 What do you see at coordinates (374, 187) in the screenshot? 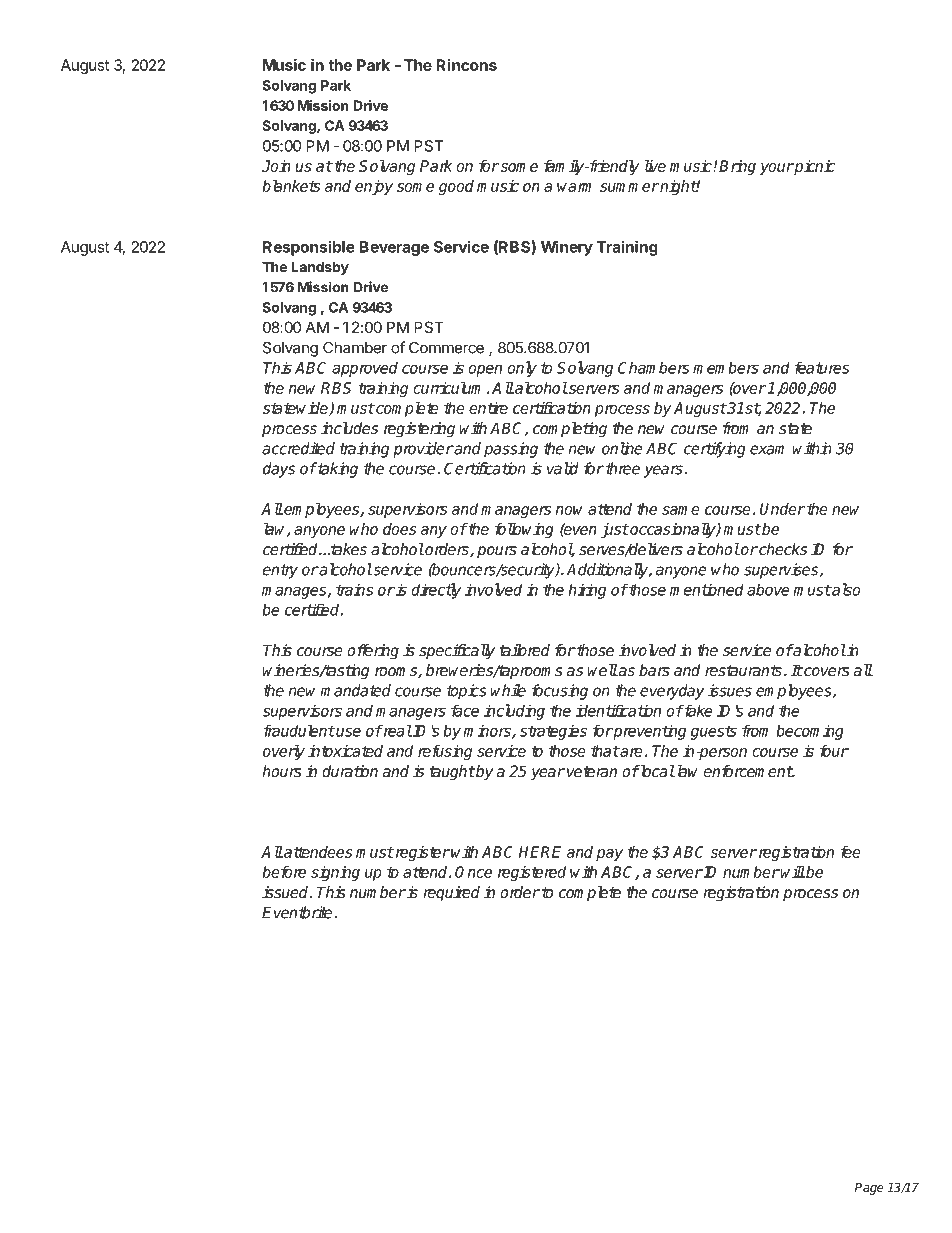
I see `enjoy` at bounding box center [374, 187].
